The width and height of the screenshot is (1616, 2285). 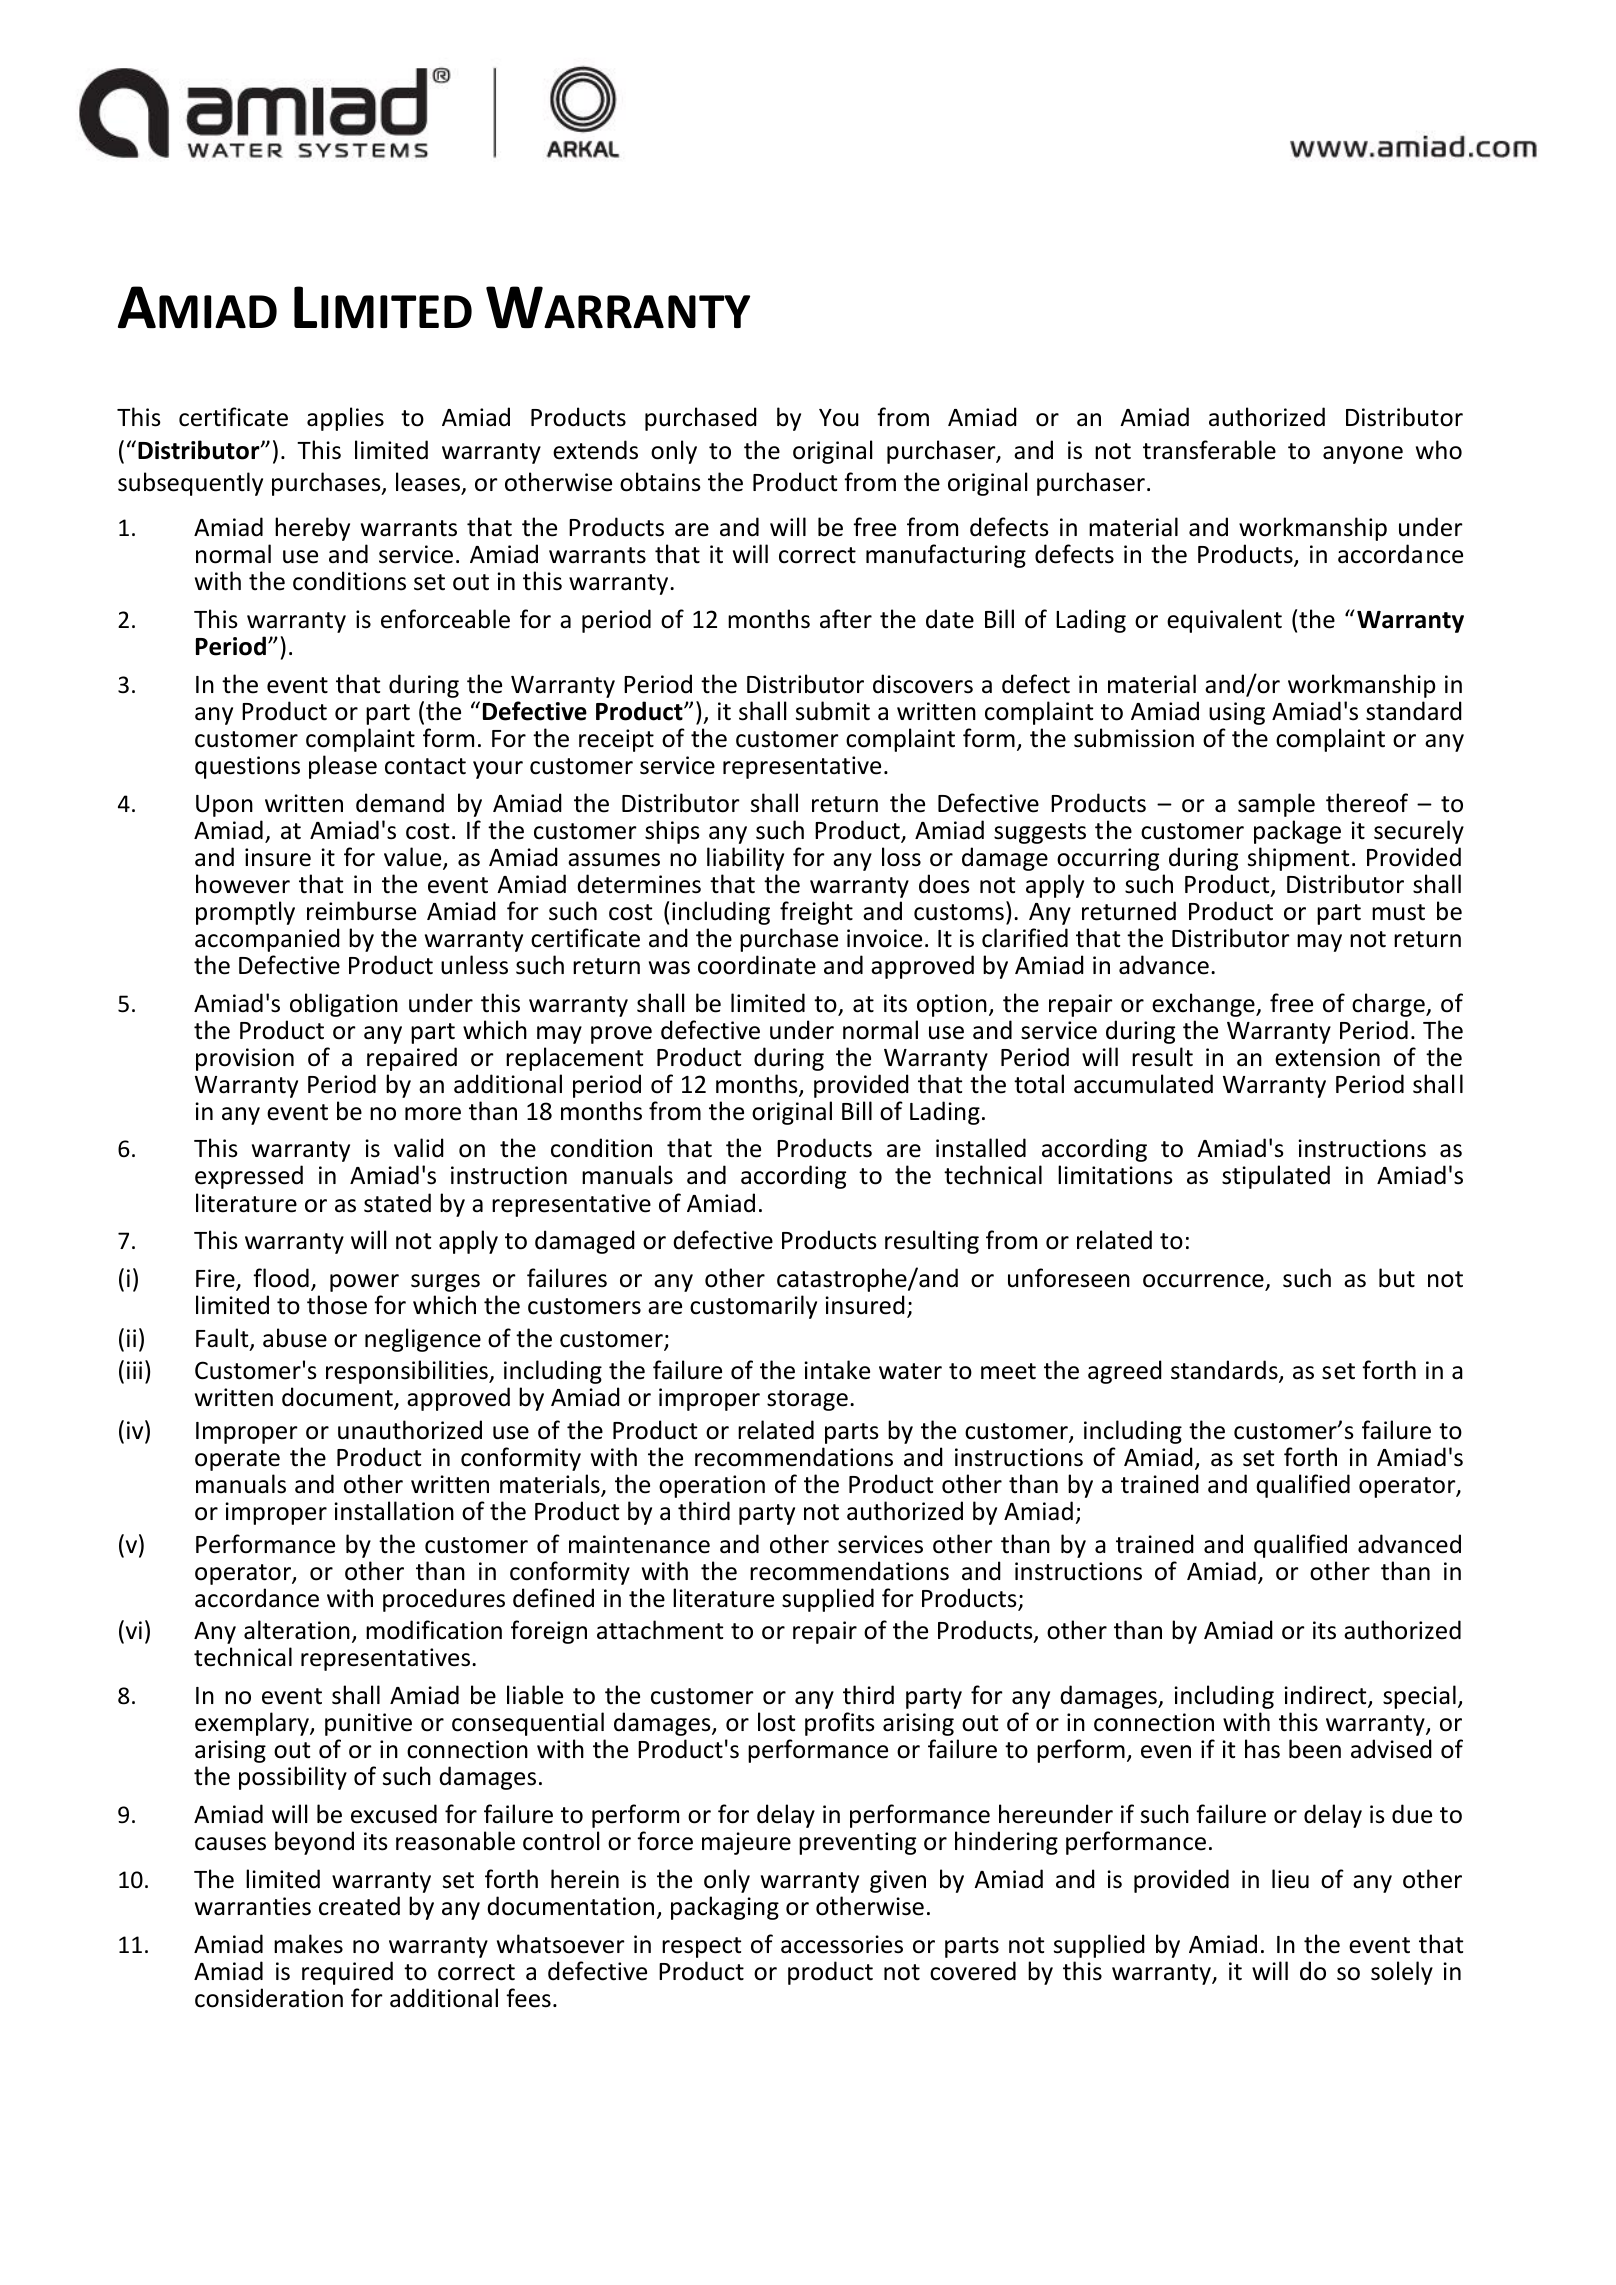 What do you see at coordinates (660, 1630) in the screenshot?
I see `attachment` at bounding box center [660, 1630].
